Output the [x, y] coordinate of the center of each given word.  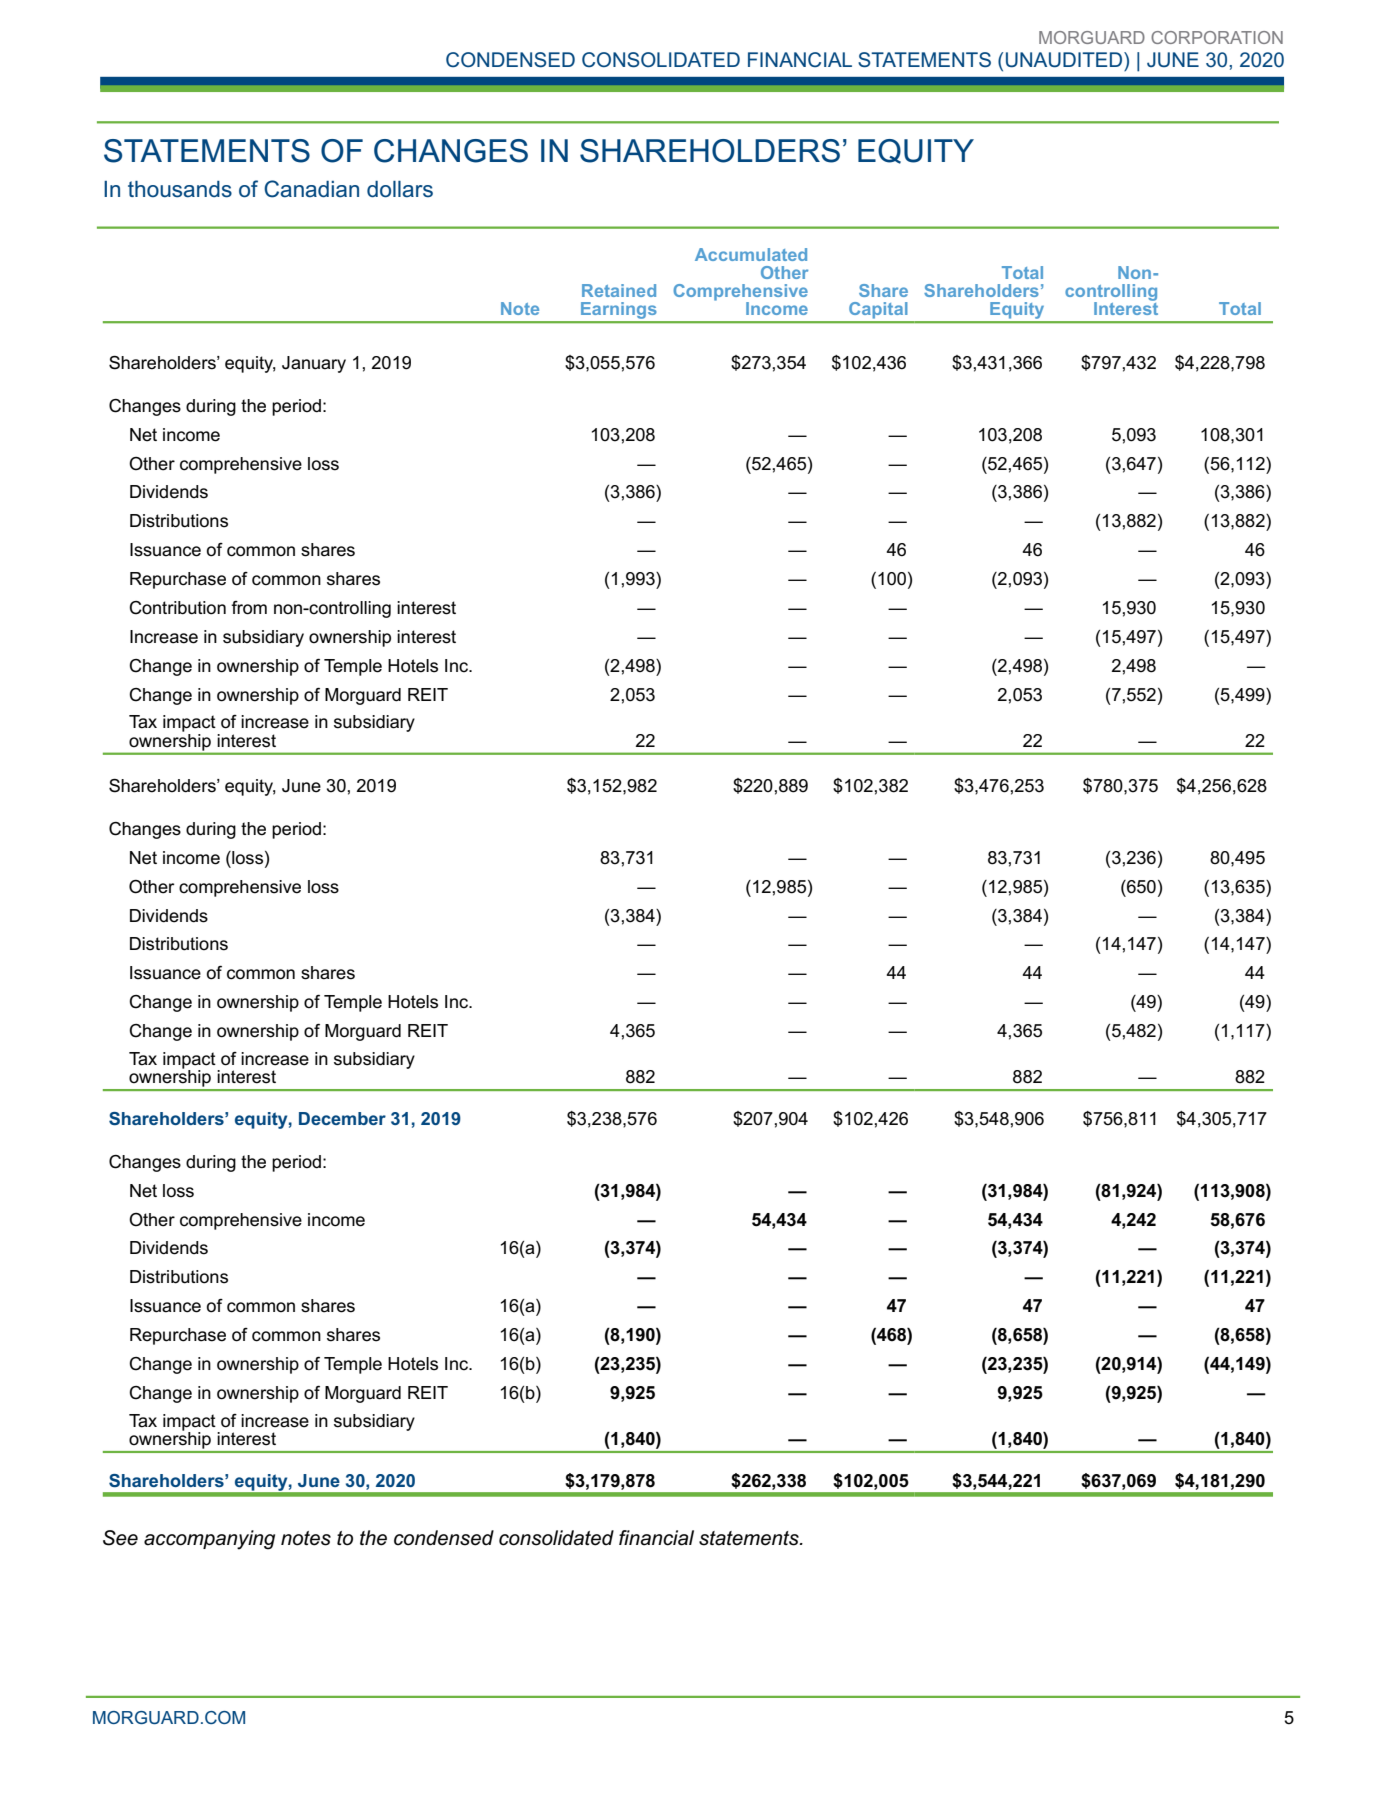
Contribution [177, 608]
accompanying [209, 1540]
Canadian [311, 189]
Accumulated [751, 254]
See [120, 1538]
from [249, 608]
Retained [619, 290]
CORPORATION [1217, 37]
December [342, 1118]
